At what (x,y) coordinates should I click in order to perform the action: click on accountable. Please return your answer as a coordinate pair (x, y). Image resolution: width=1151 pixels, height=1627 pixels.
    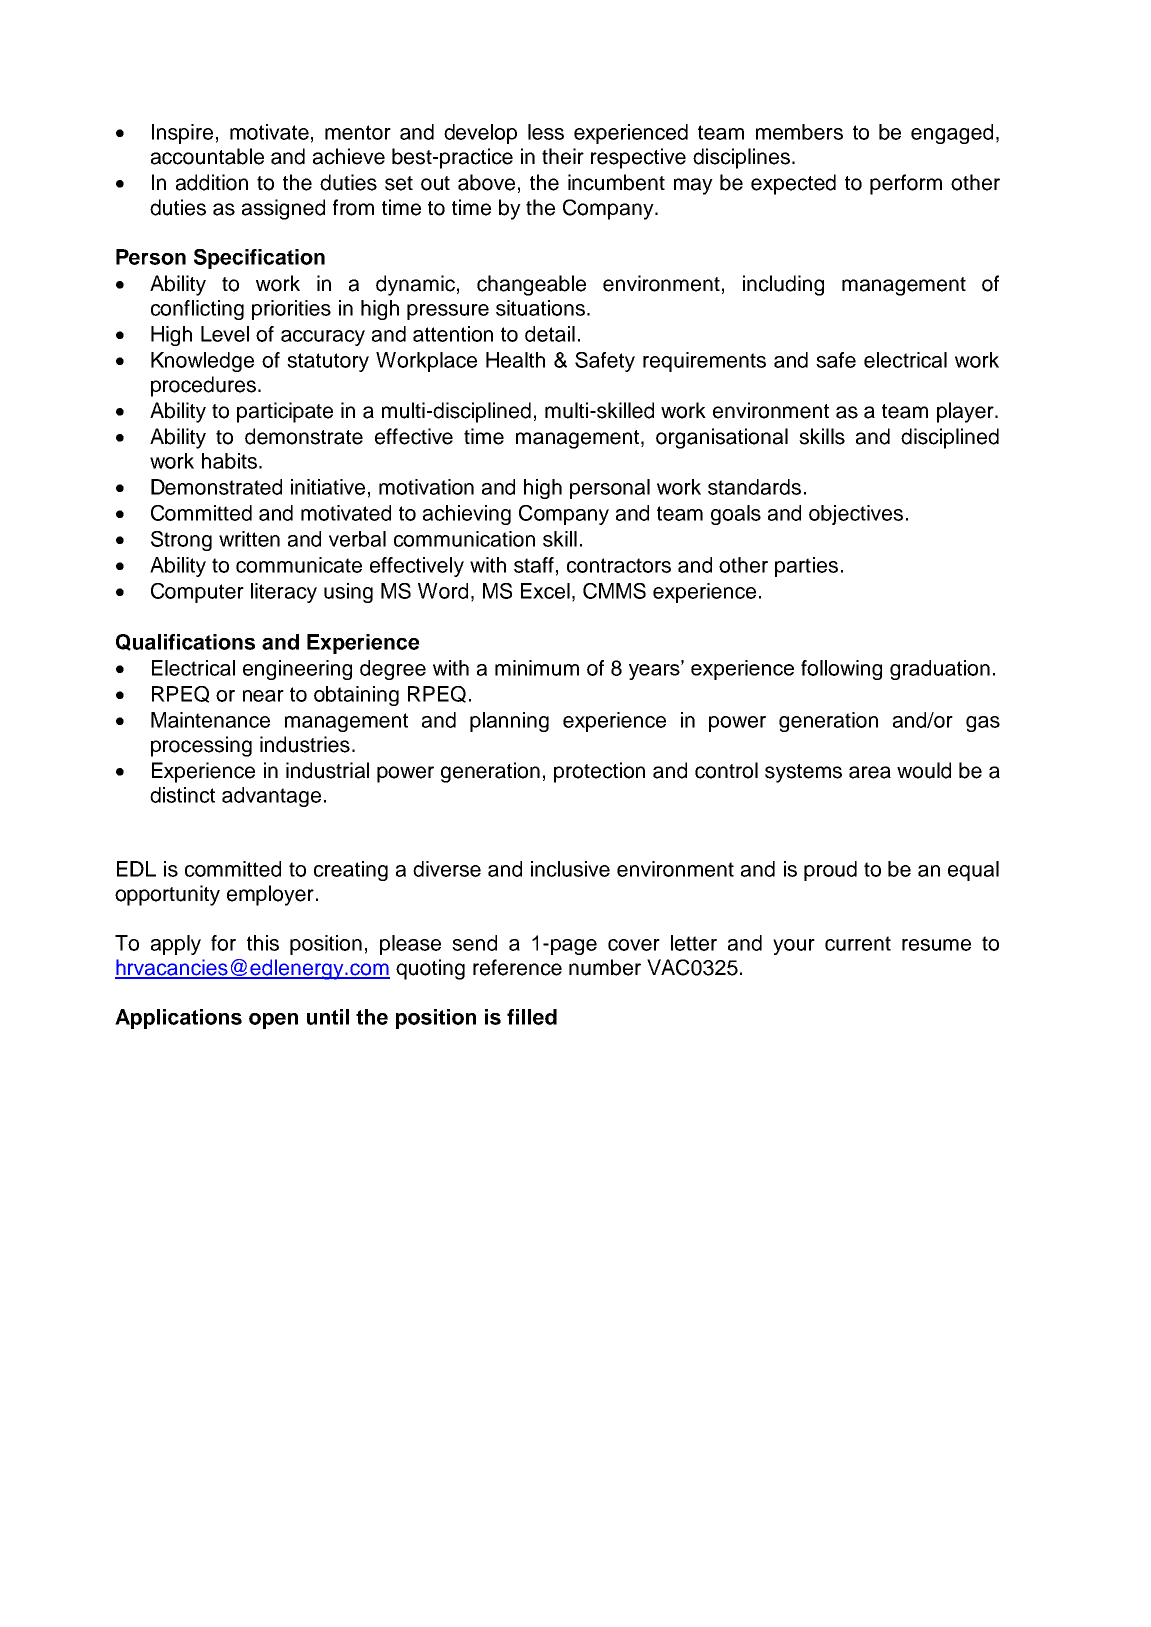
    Looking at the image, I should click on (207, 156).
